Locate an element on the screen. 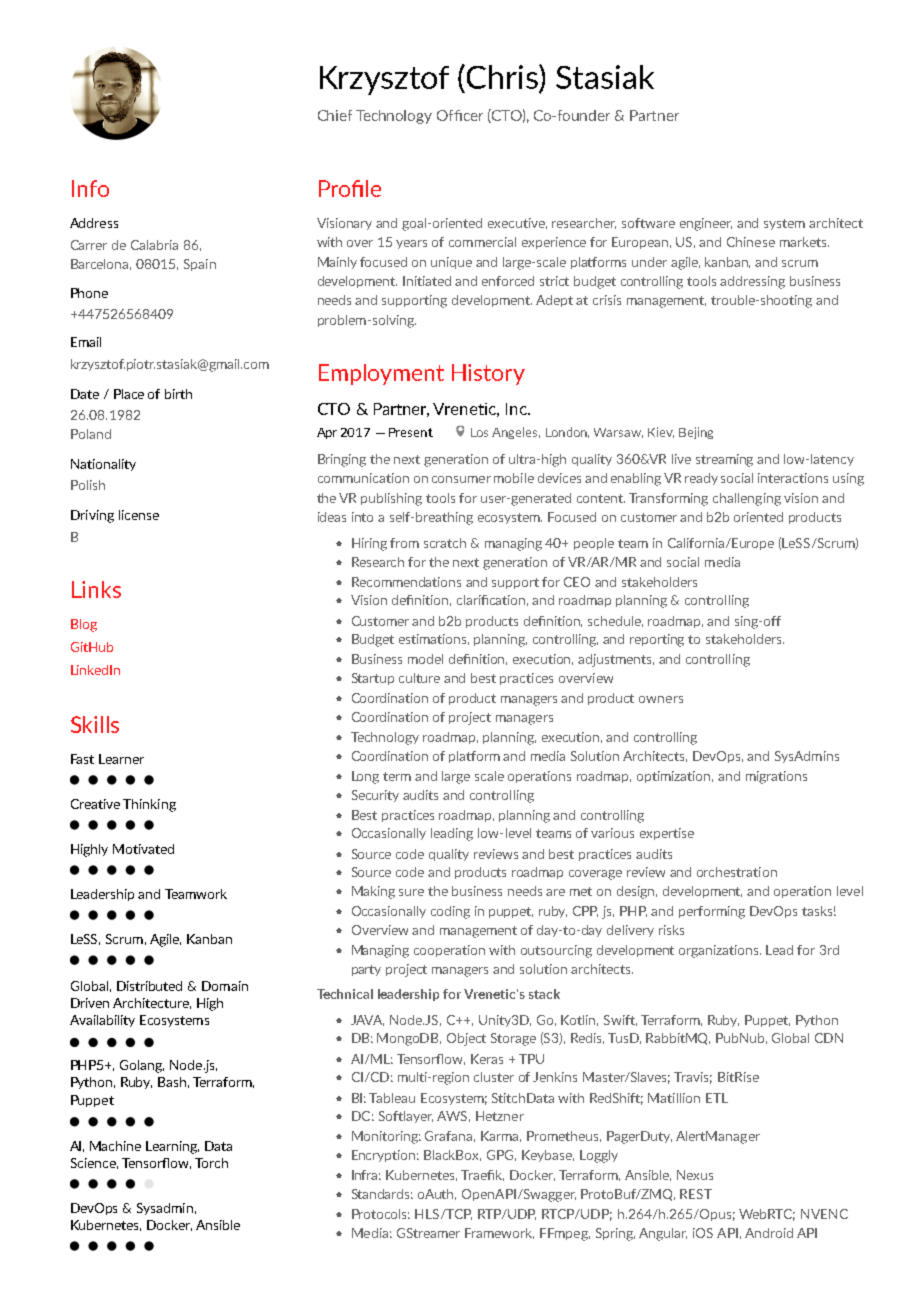 This screenshot has width=924, height=1308. Chief is located at coordinates (335, 115).
